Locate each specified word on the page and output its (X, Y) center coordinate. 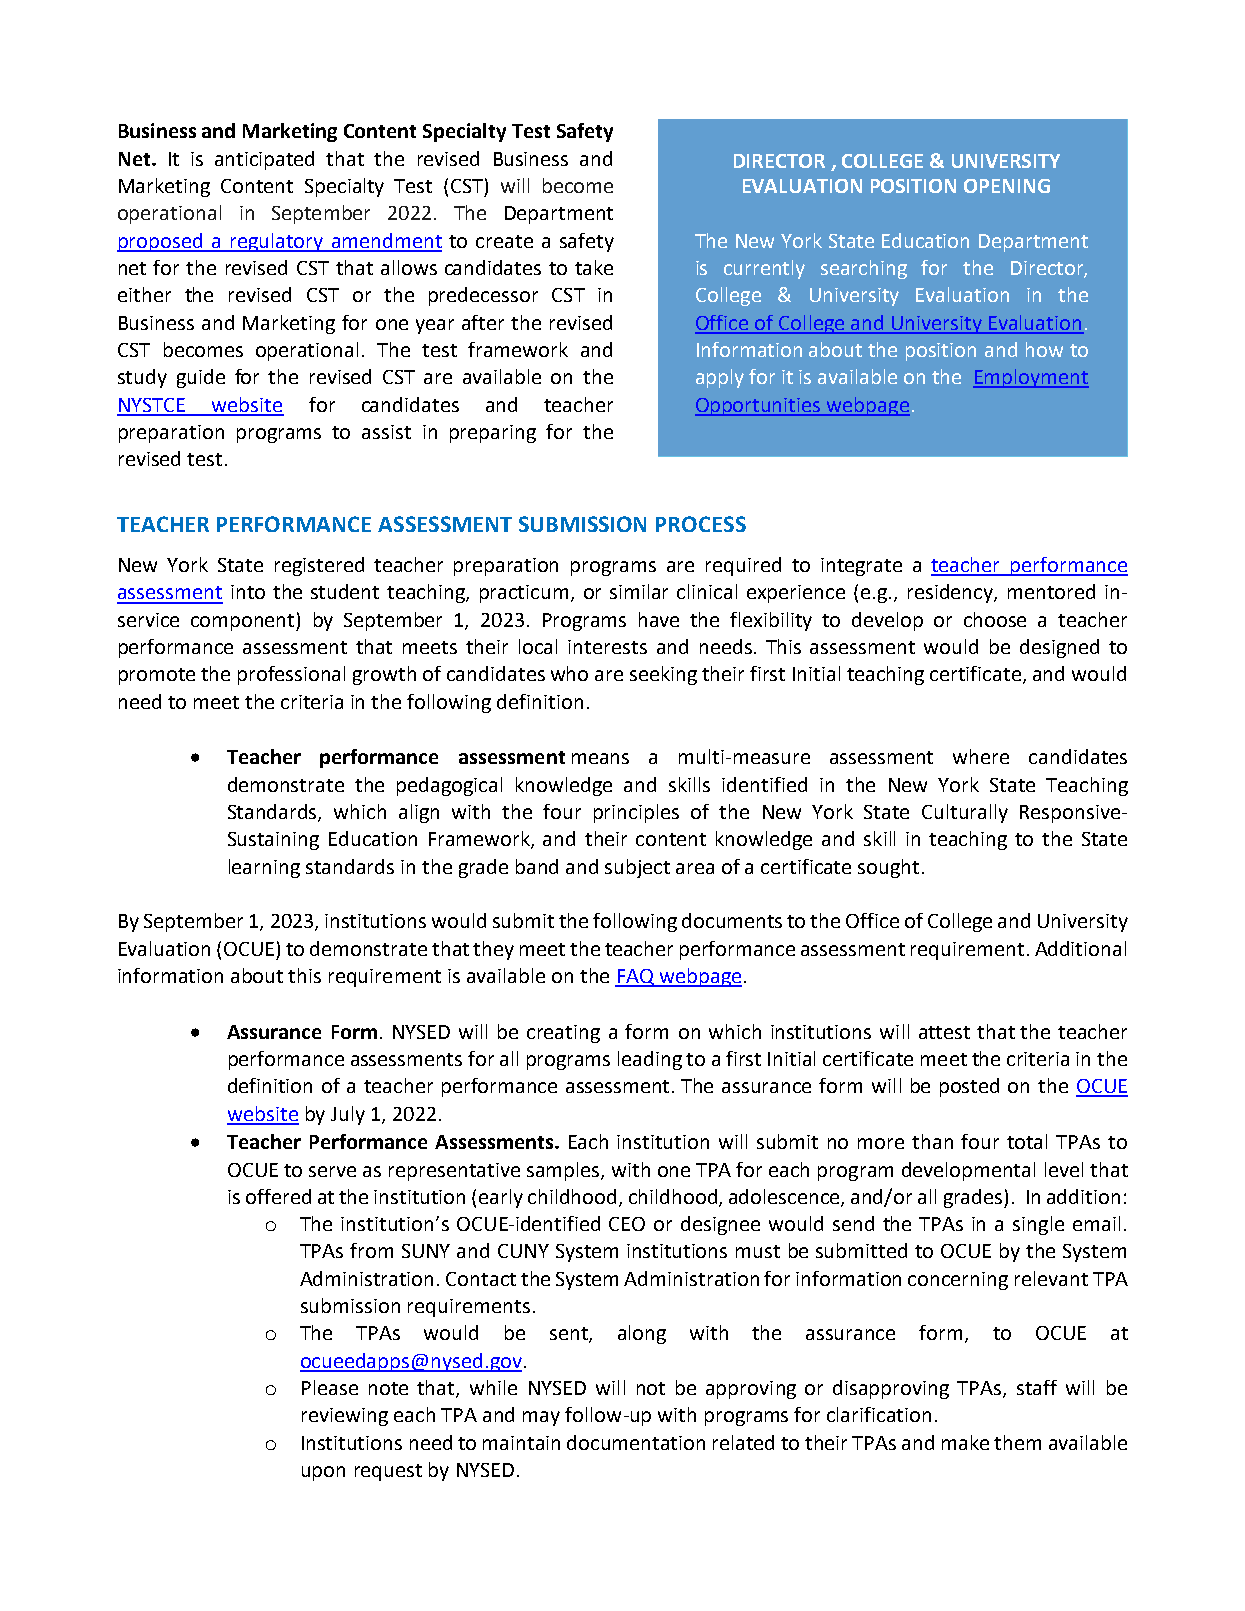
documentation (636, 1442)
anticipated (264, 160)
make (965, 1442)
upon (323, 1473)
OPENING (1007, 186)
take (594, 267)
